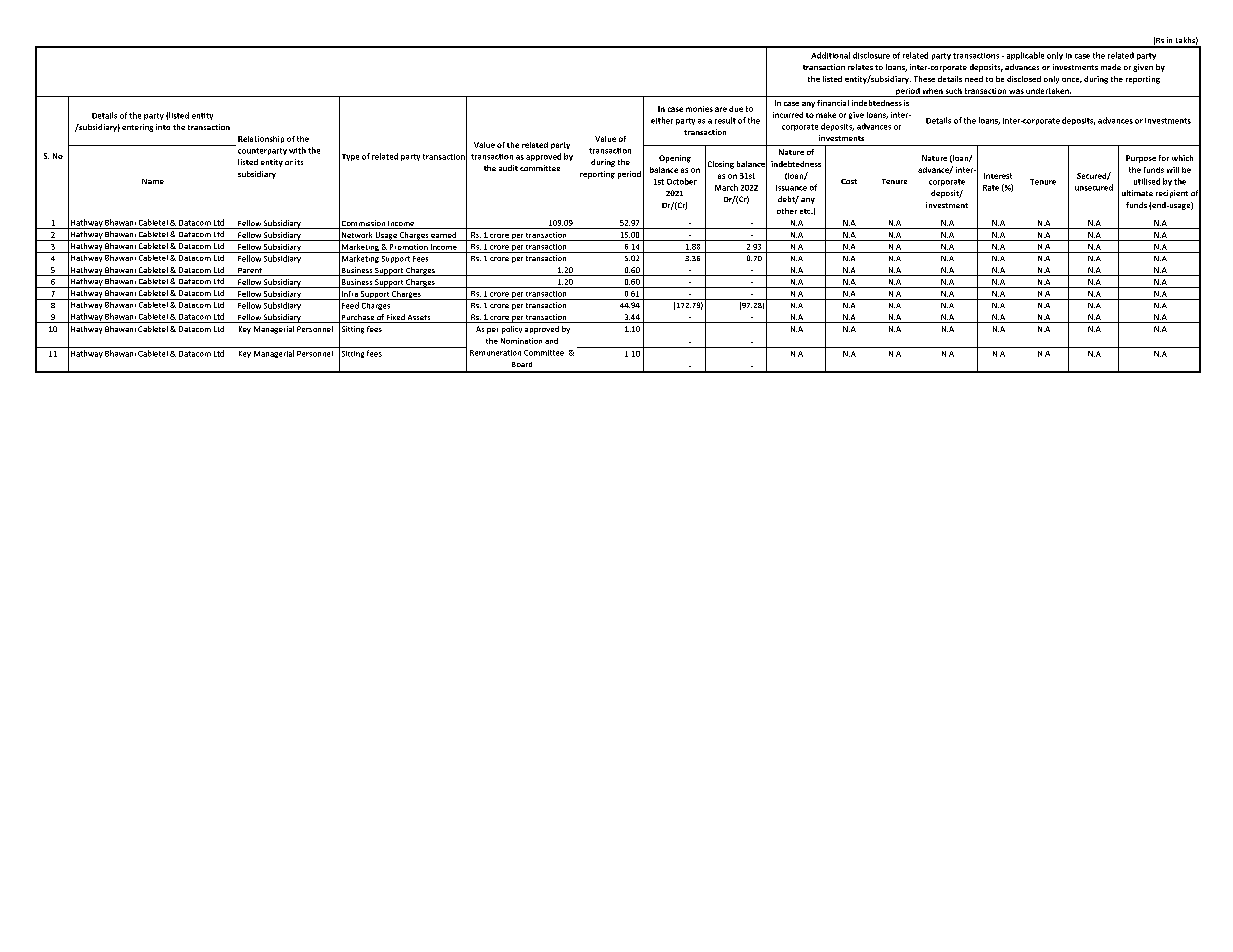  I want to click on into, so click(163, 127).
